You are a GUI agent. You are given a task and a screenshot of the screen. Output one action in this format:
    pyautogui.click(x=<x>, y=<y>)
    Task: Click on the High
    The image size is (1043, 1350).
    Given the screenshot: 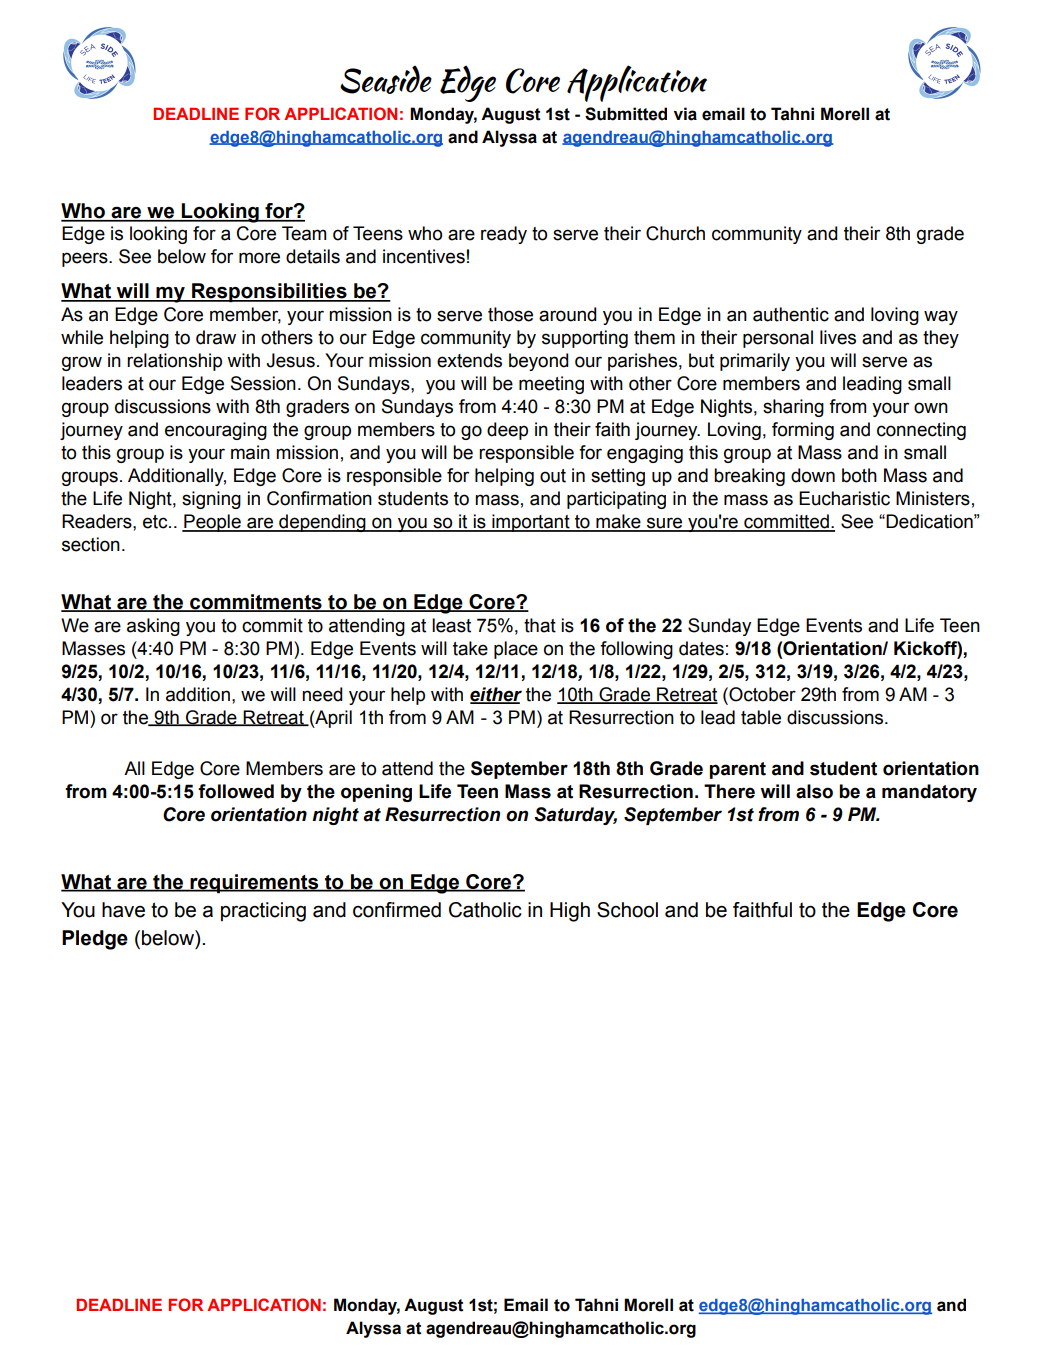 What is the action you would take?
    pyautogui.click(x=570, y=912)
